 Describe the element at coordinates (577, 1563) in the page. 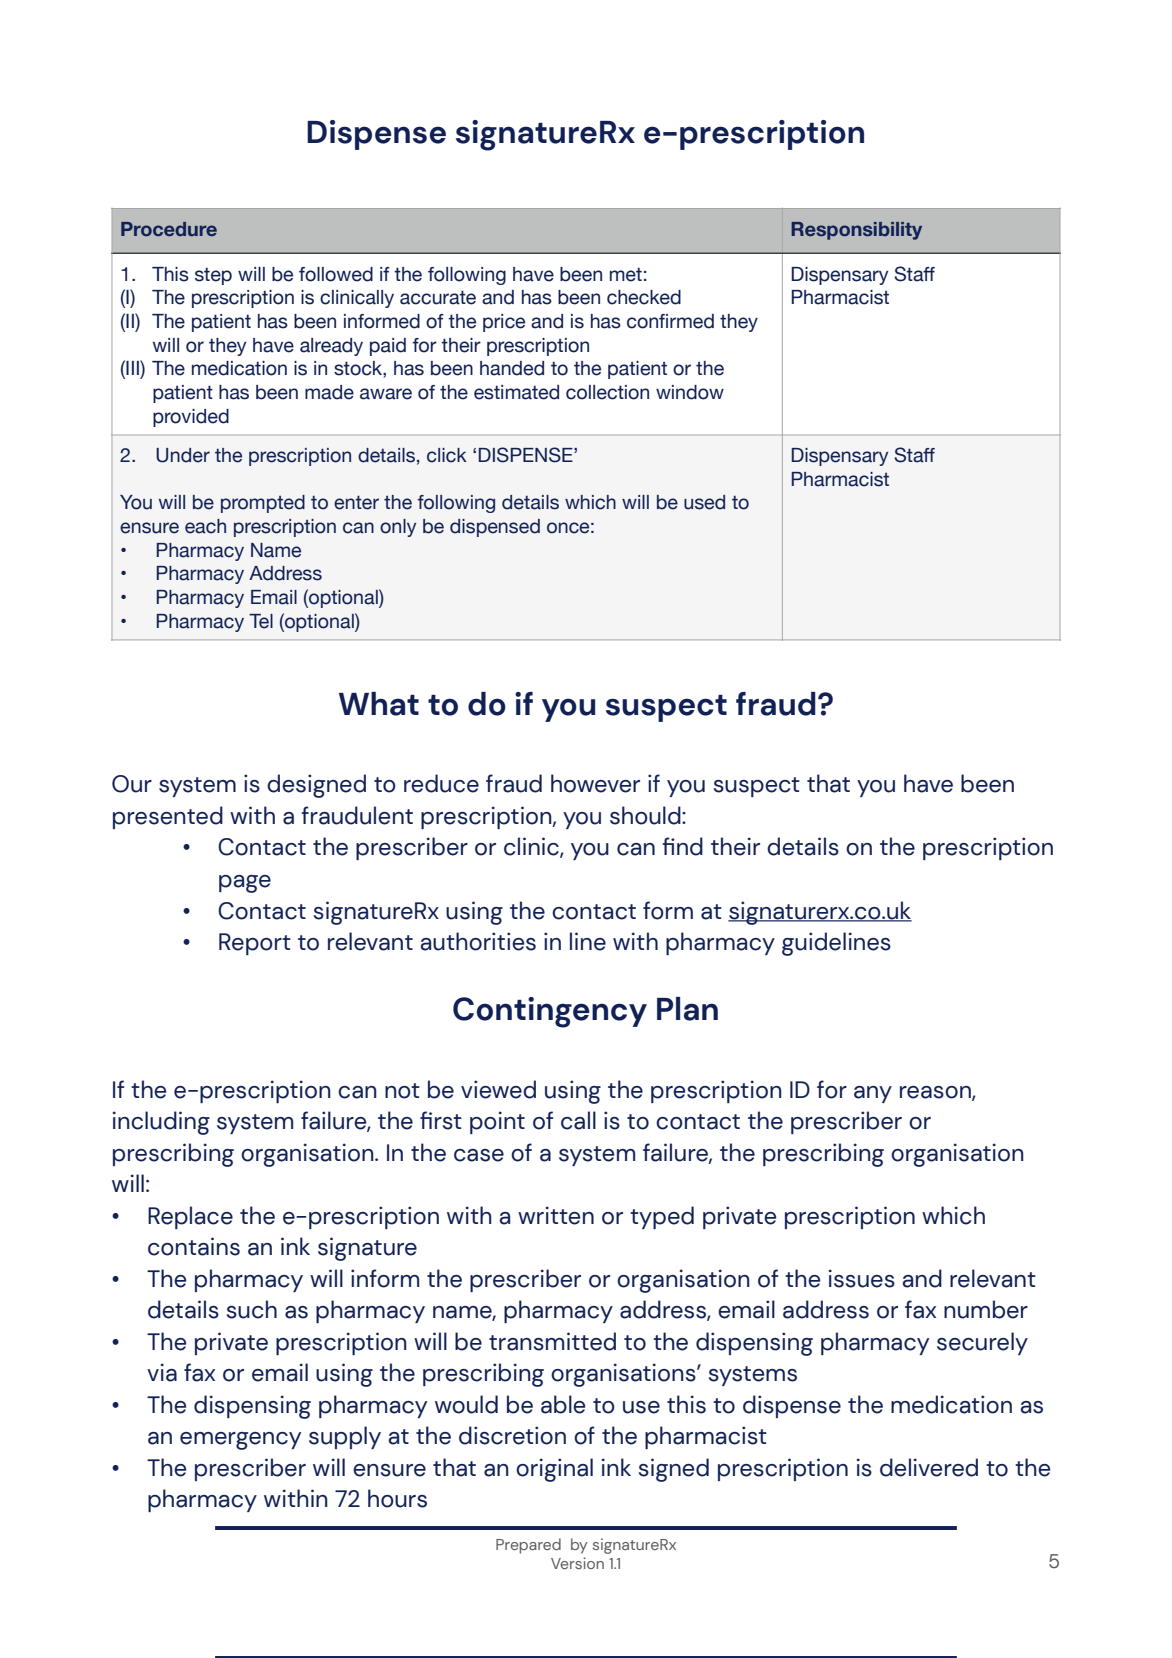

I see `Version` at that location.
